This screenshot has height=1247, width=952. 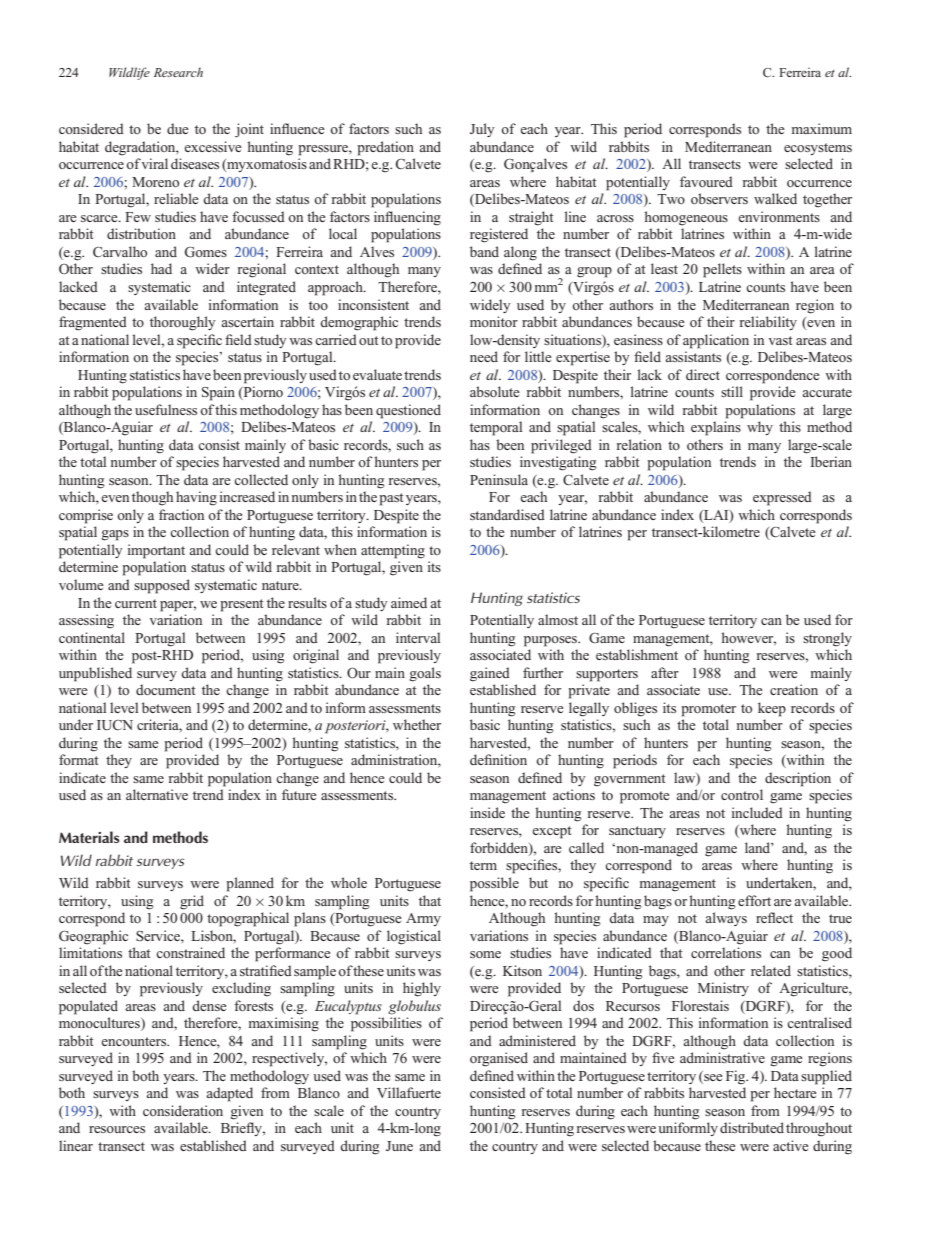 What do you see at coordinates (178, 128) in the screenshot?
I see `due` at bounding box center [178, 128].
